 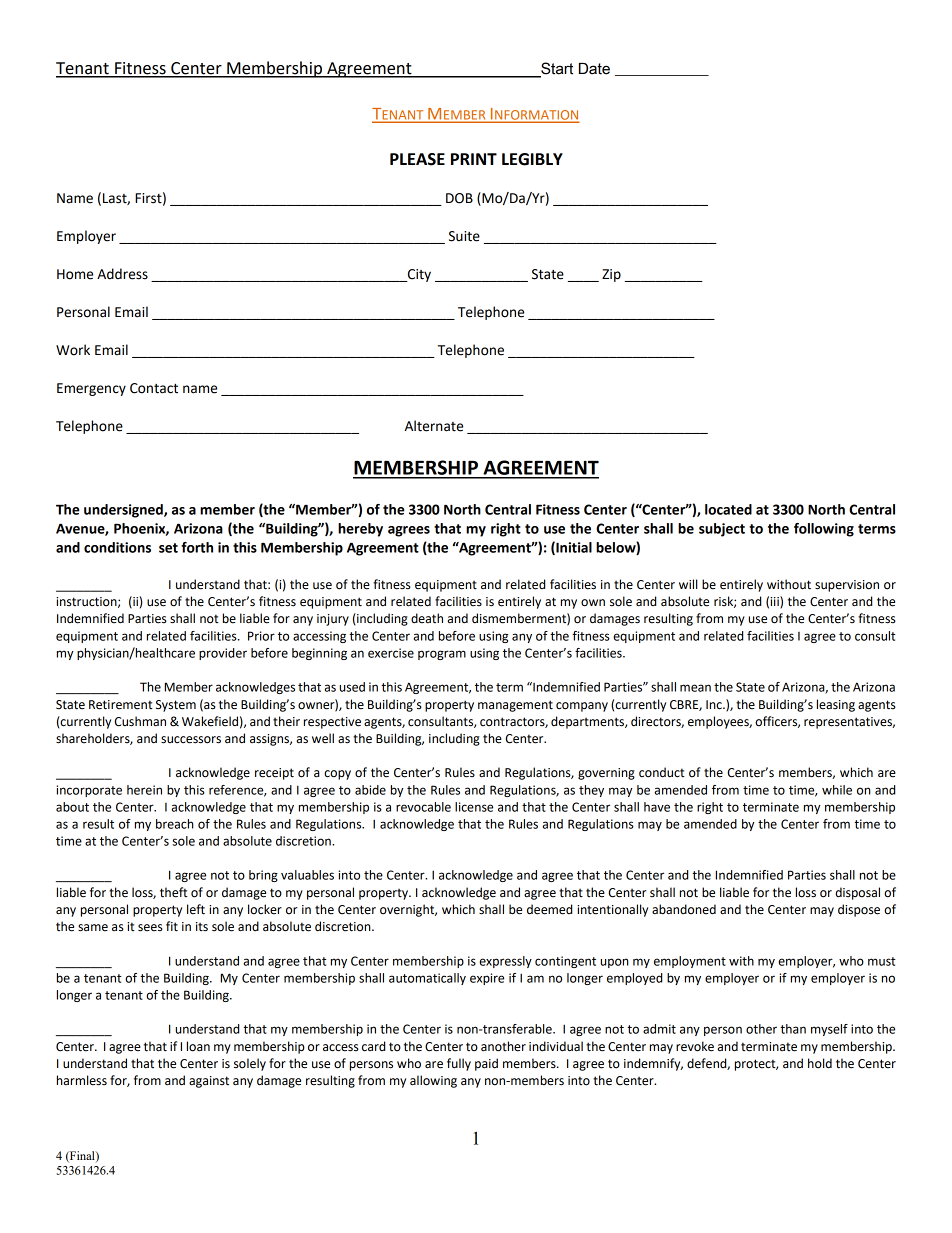 What do you see at coordinates (557, 68) in the page?
I see `Start` at bounding box center [557, 68].
